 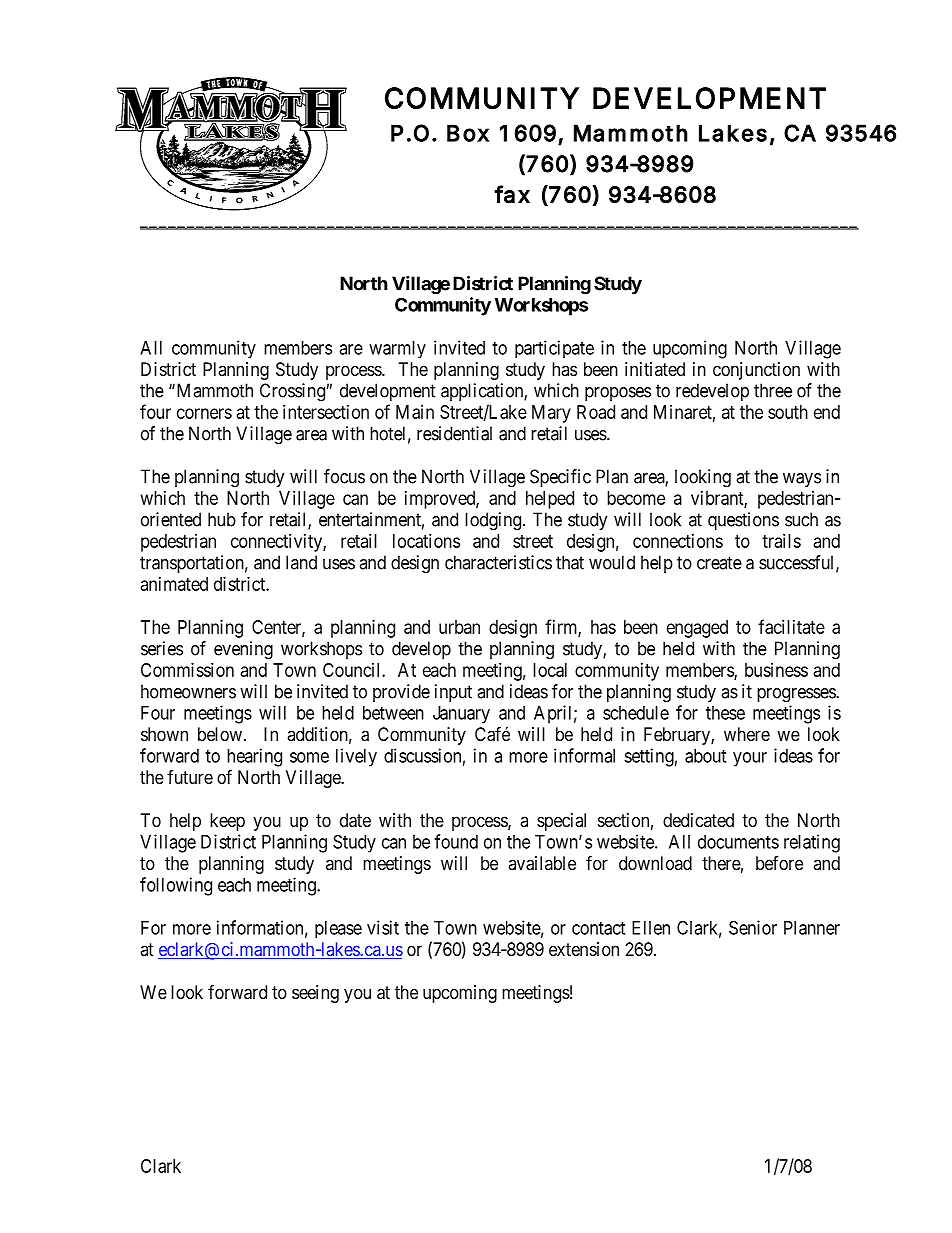 What do you see at coordinates (315, 994) in the screenshot?
I see `seeing` at bounding box center [315, 994].
